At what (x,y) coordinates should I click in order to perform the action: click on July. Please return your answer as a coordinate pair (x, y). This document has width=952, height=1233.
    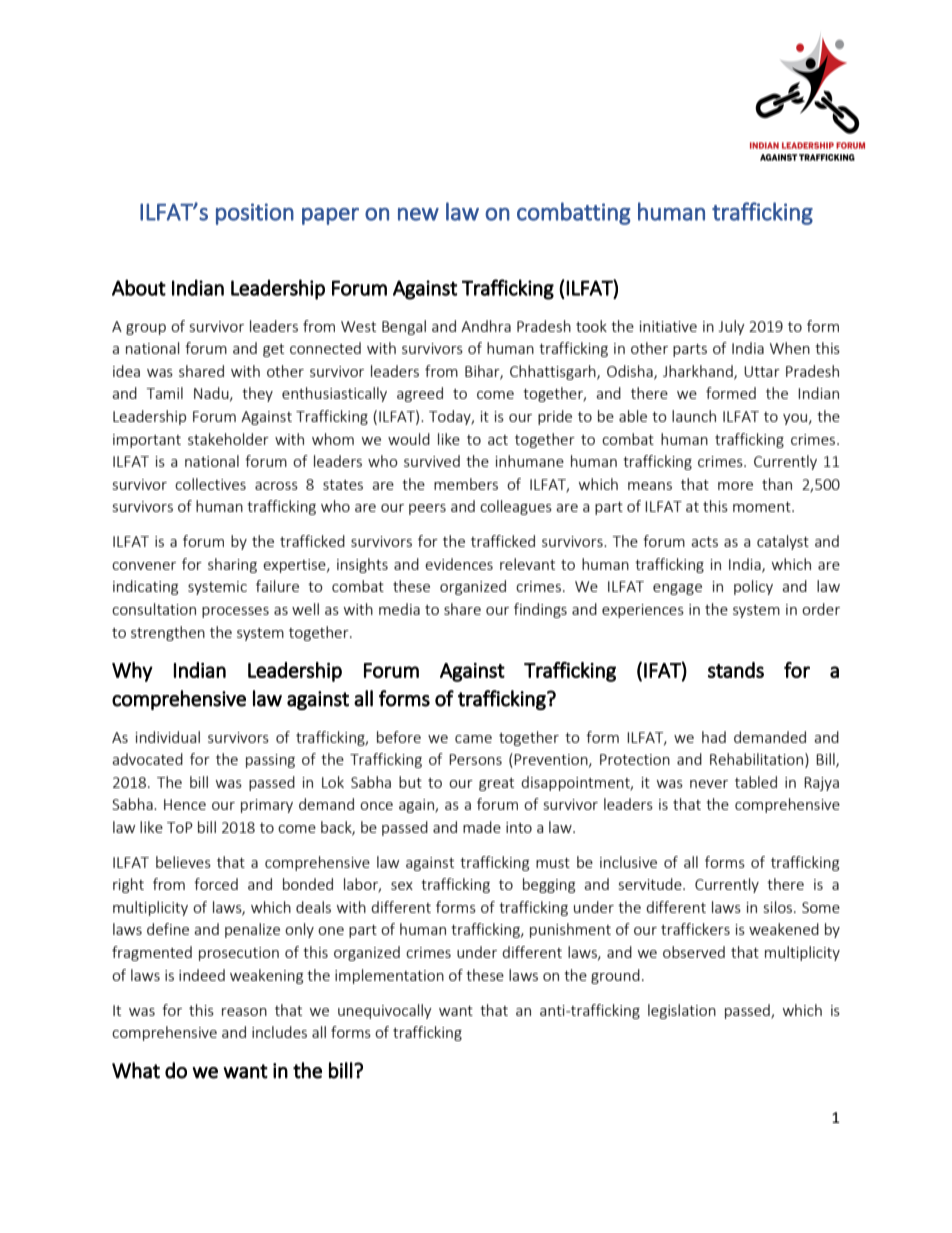
    Looking at the image, I should click on (732, 327).
